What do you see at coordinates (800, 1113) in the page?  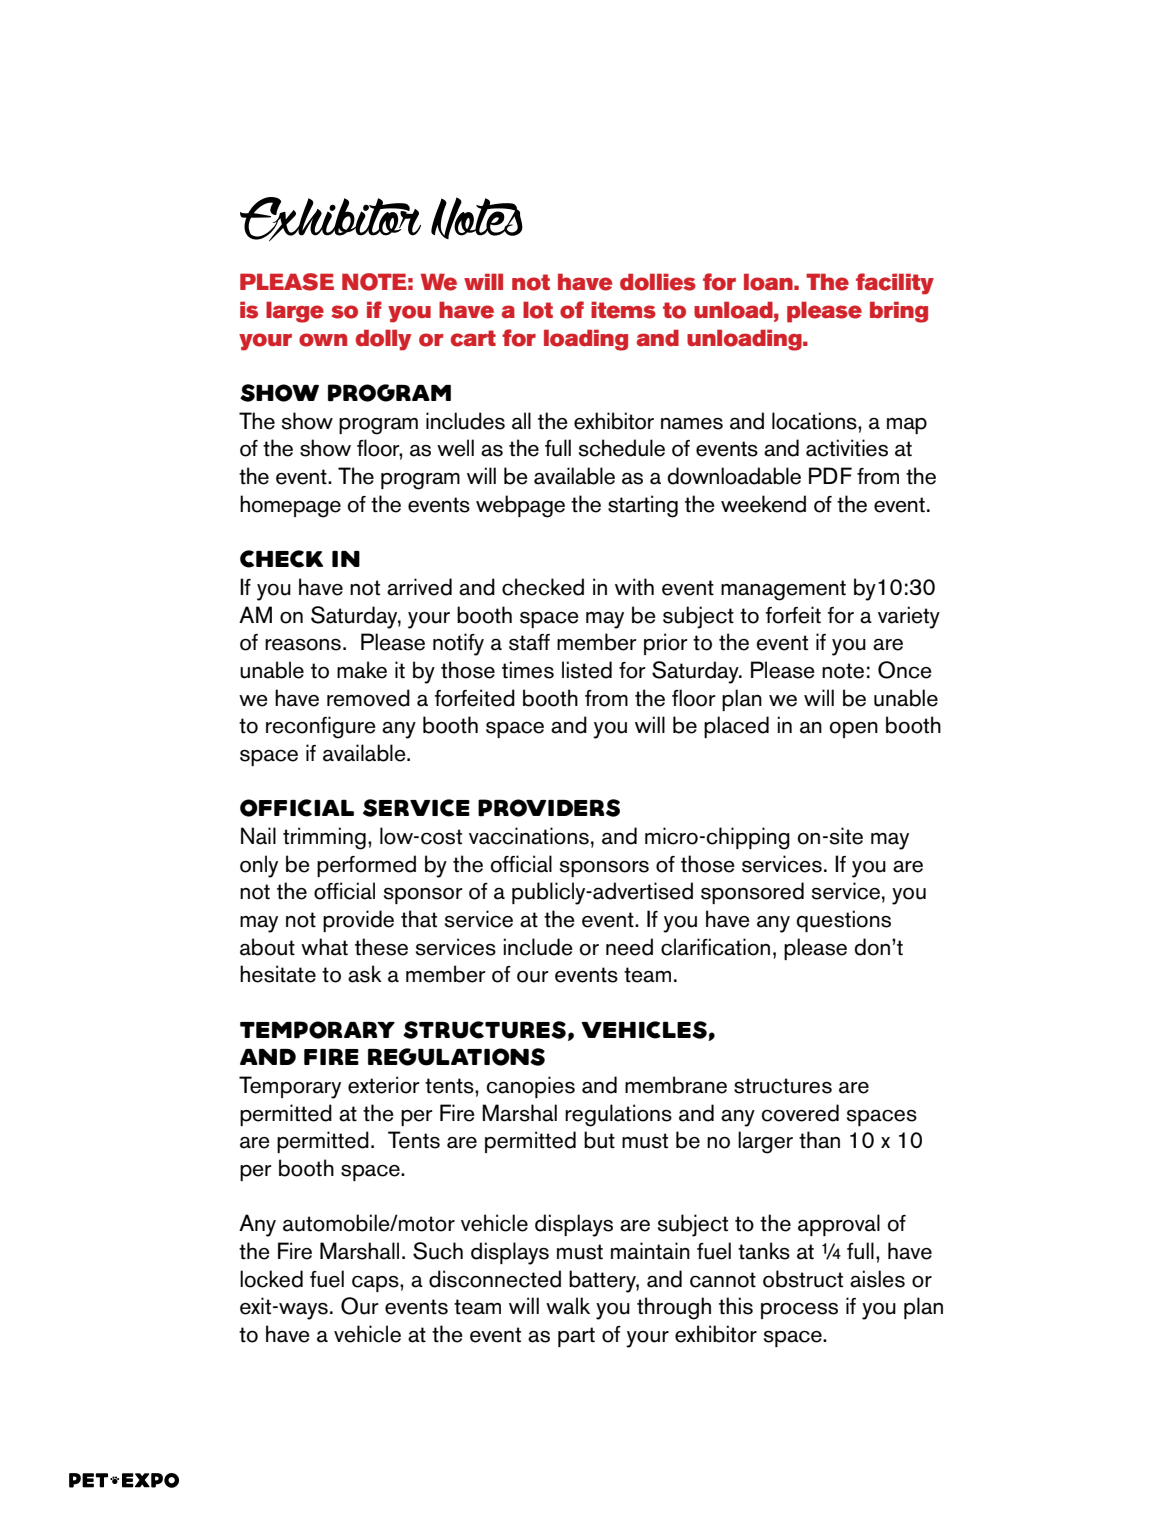 I see `covered` at bounding box center [800, 1113].
